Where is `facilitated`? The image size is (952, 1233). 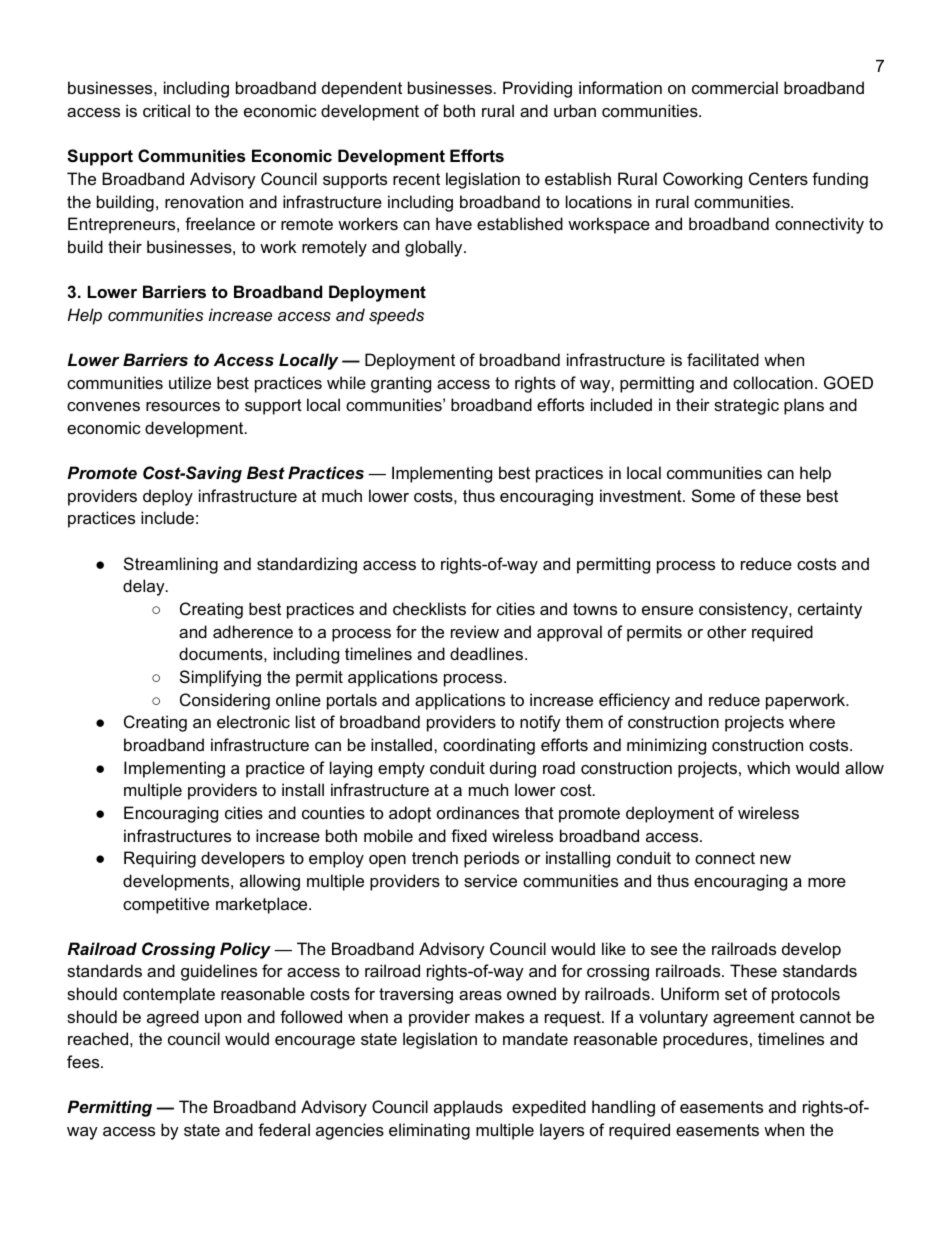
facilitated is located at coordinates (723, 359).
